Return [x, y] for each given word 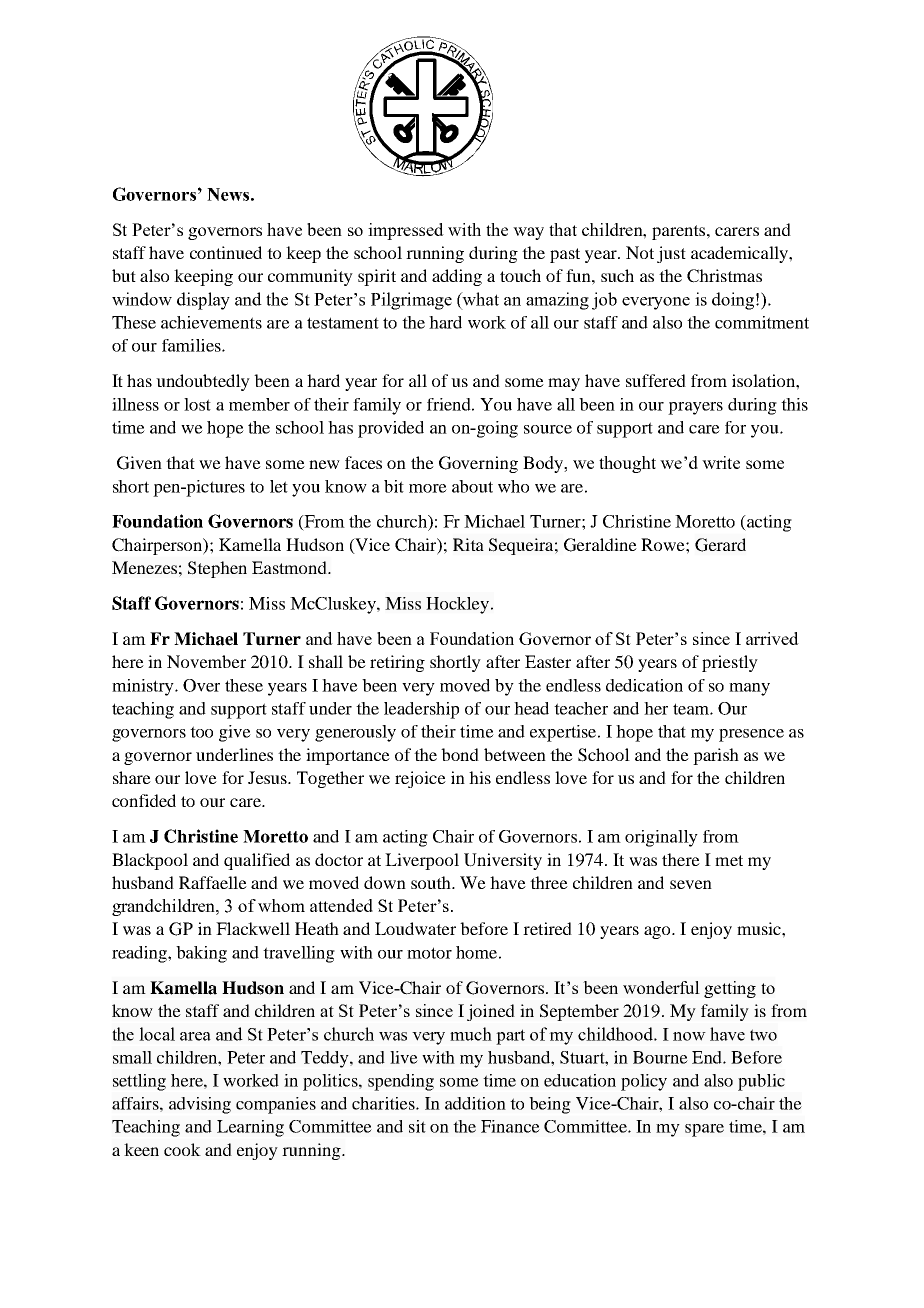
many [749, 689]
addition [475, 1103]
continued [226, 252]
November [206, 661]
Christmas [724, 276]
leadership [421, 710]
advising [200, 1105]
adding [457, 277]
